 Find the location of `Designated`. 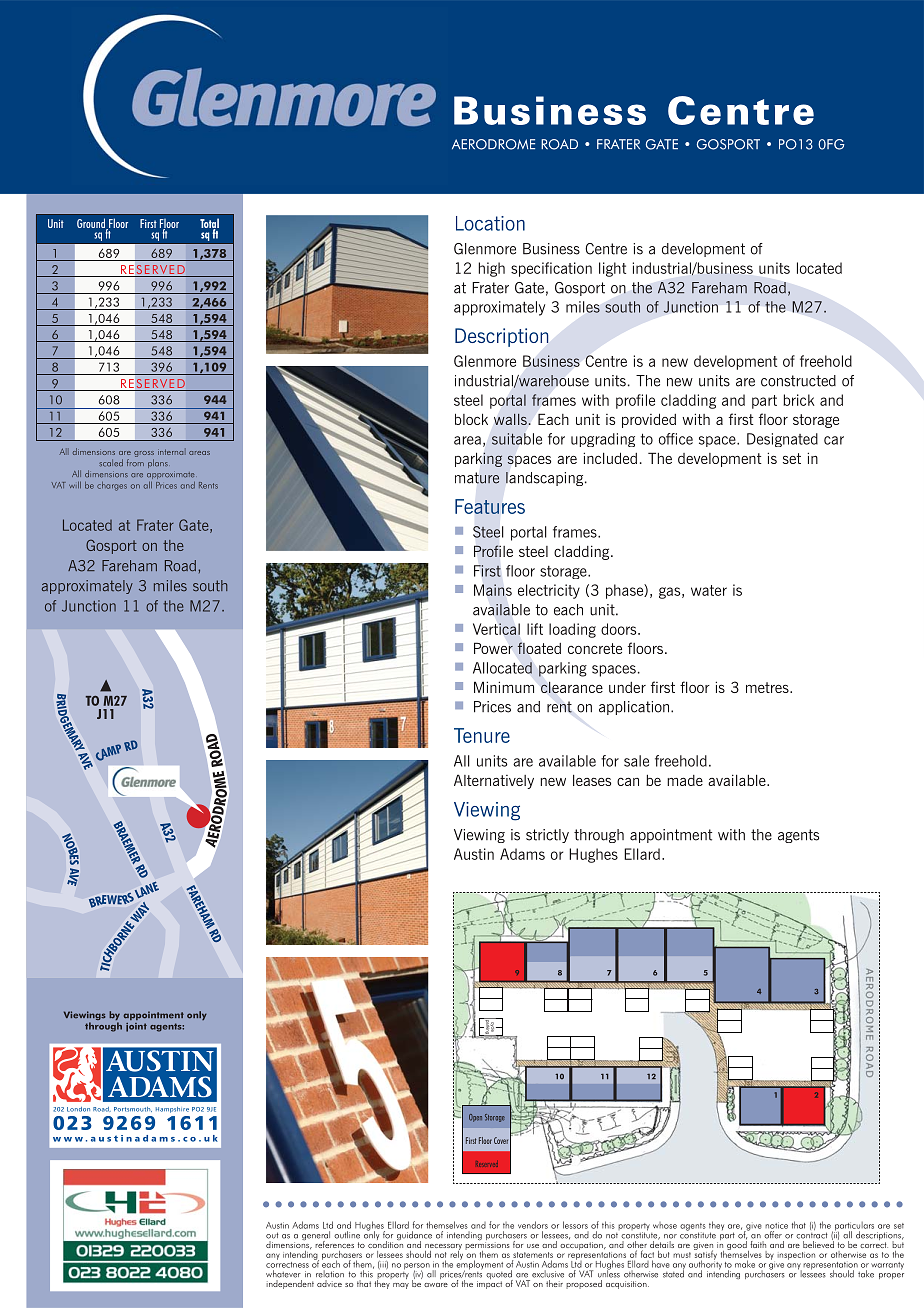

Designated is located at coordinates (782, 440).
